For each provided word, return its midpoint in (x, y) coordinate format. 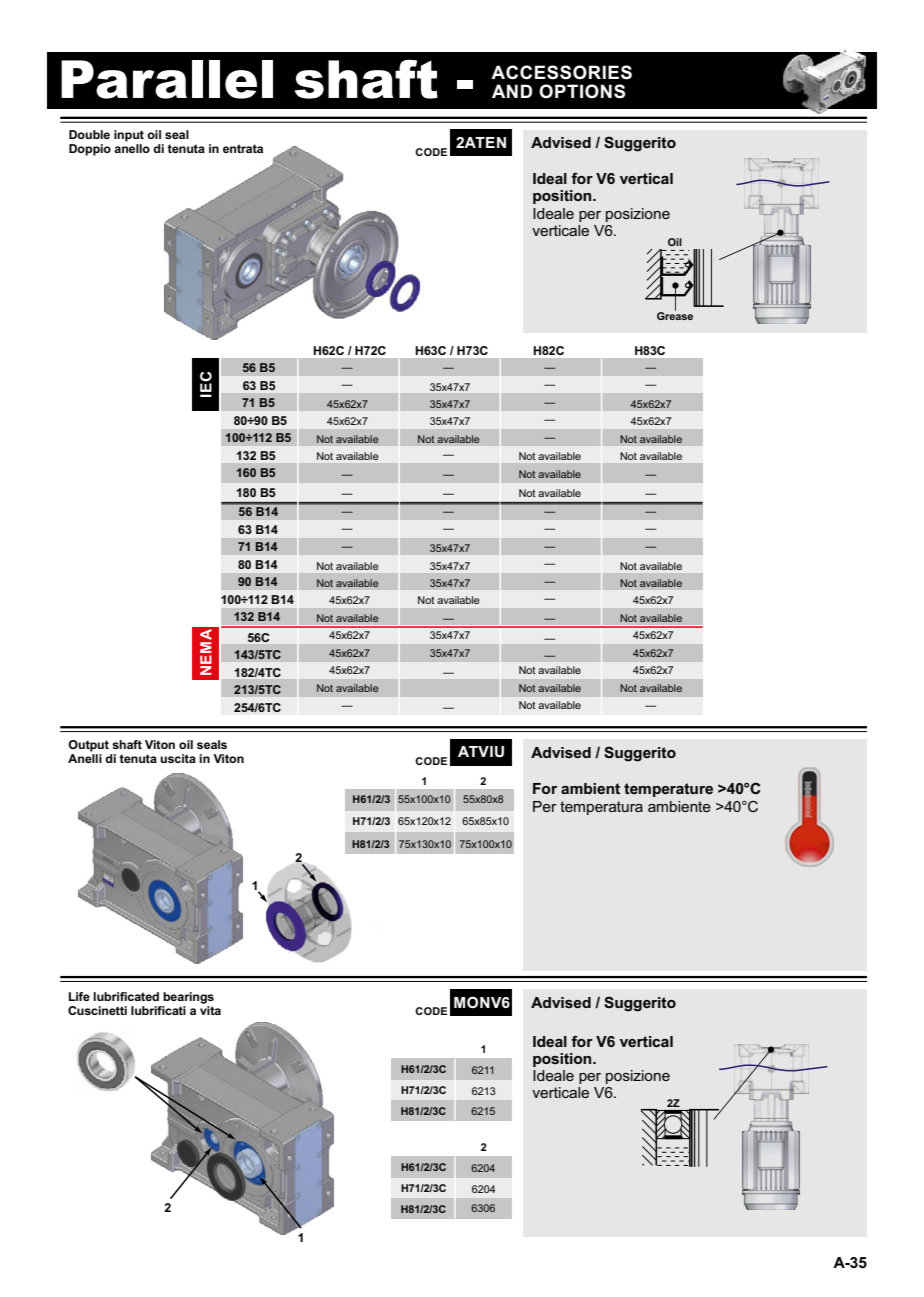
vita (210, 1010)
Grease (675, 315)
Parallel (167, 79)
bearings (188, 998)
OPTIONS (582, 91)
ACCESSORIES (561, 72)
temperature (668, 790)
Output (88, 746)
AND (512, 91)
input (129, 136)
